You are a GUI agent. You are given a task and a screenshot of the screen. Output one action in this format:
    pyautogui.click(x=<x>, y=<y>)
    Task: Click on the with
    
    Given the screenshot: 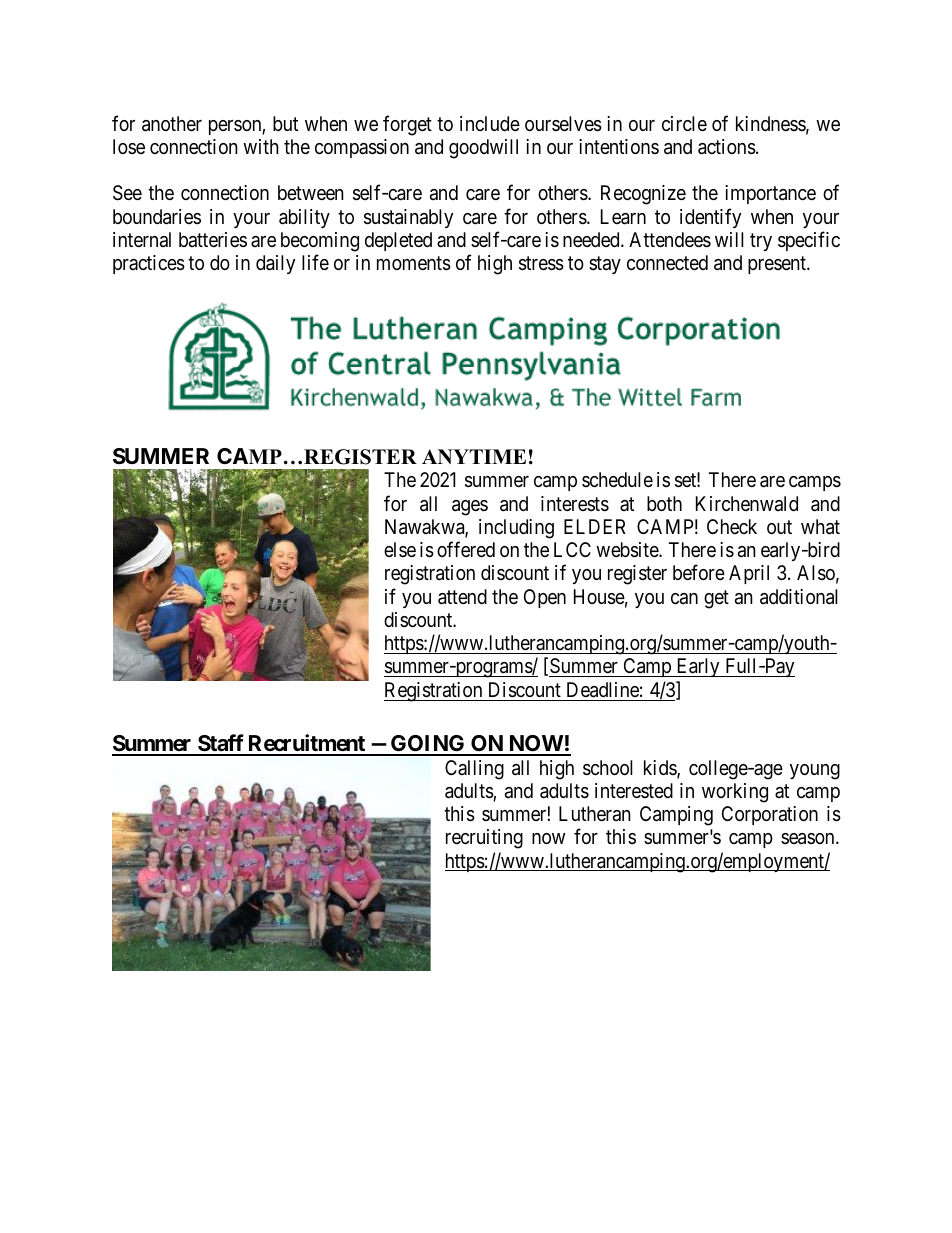 What is the action you would take?
    pyautogui.click(x=261, y=146)
